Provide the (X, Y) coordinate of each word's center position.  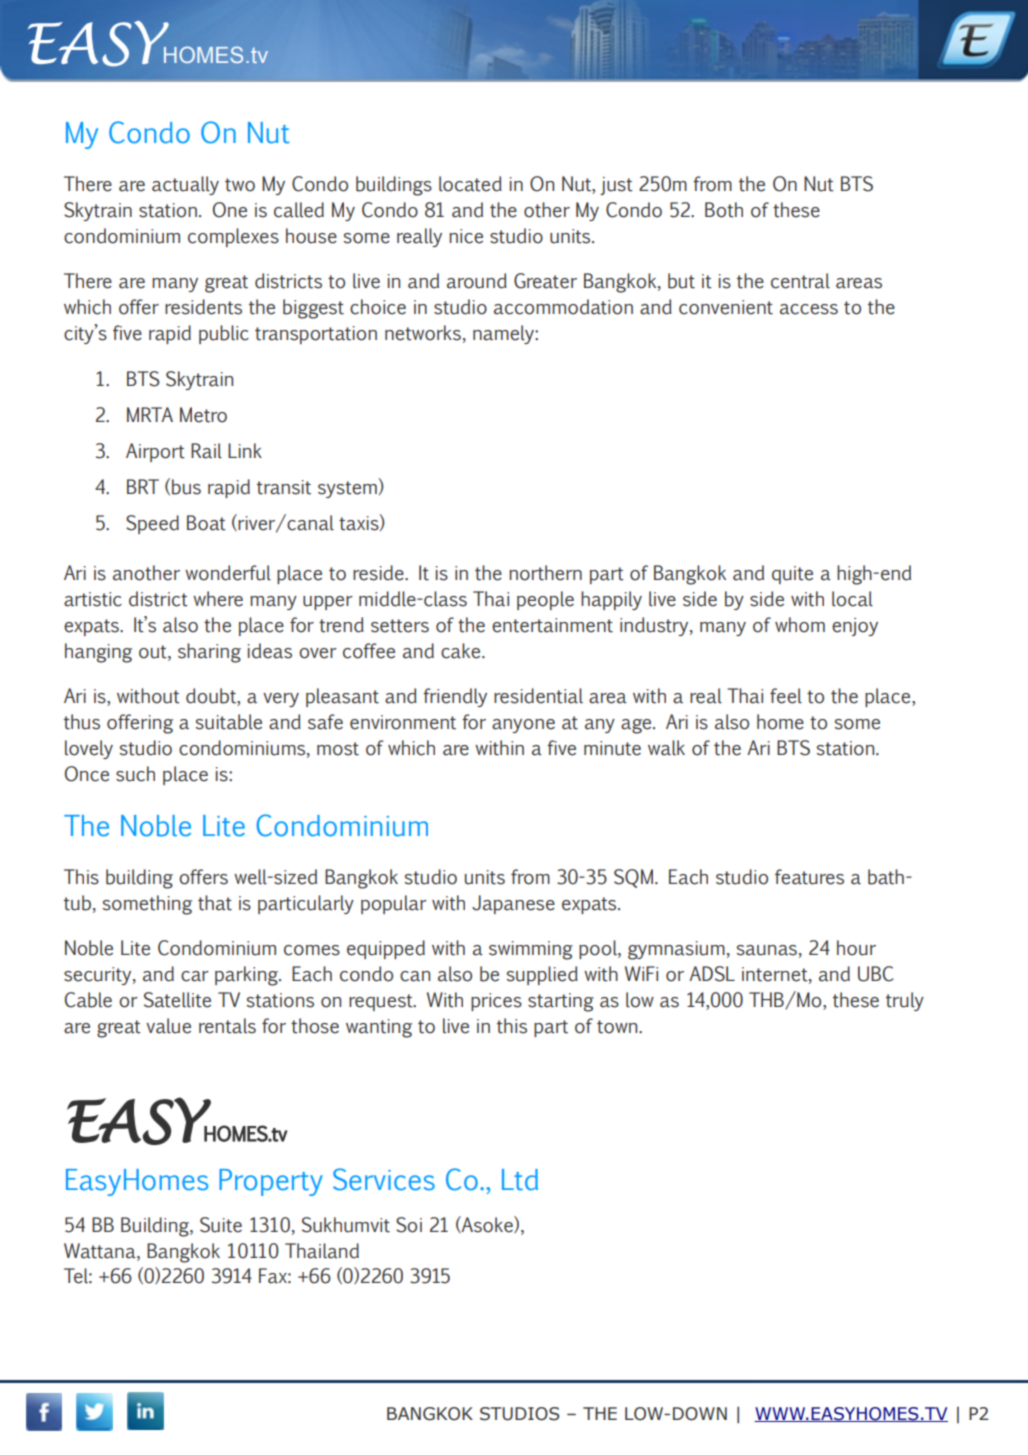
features (809, 877)
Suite (221, 1225)
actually (185, 185)
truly (905, 1001)
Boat (206, 523)
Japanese (513, 904)
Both (724, 210)
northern (545, 573)
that (215, 903)
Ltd (520, 1180)
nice (466, 236)
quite (792, 575)
